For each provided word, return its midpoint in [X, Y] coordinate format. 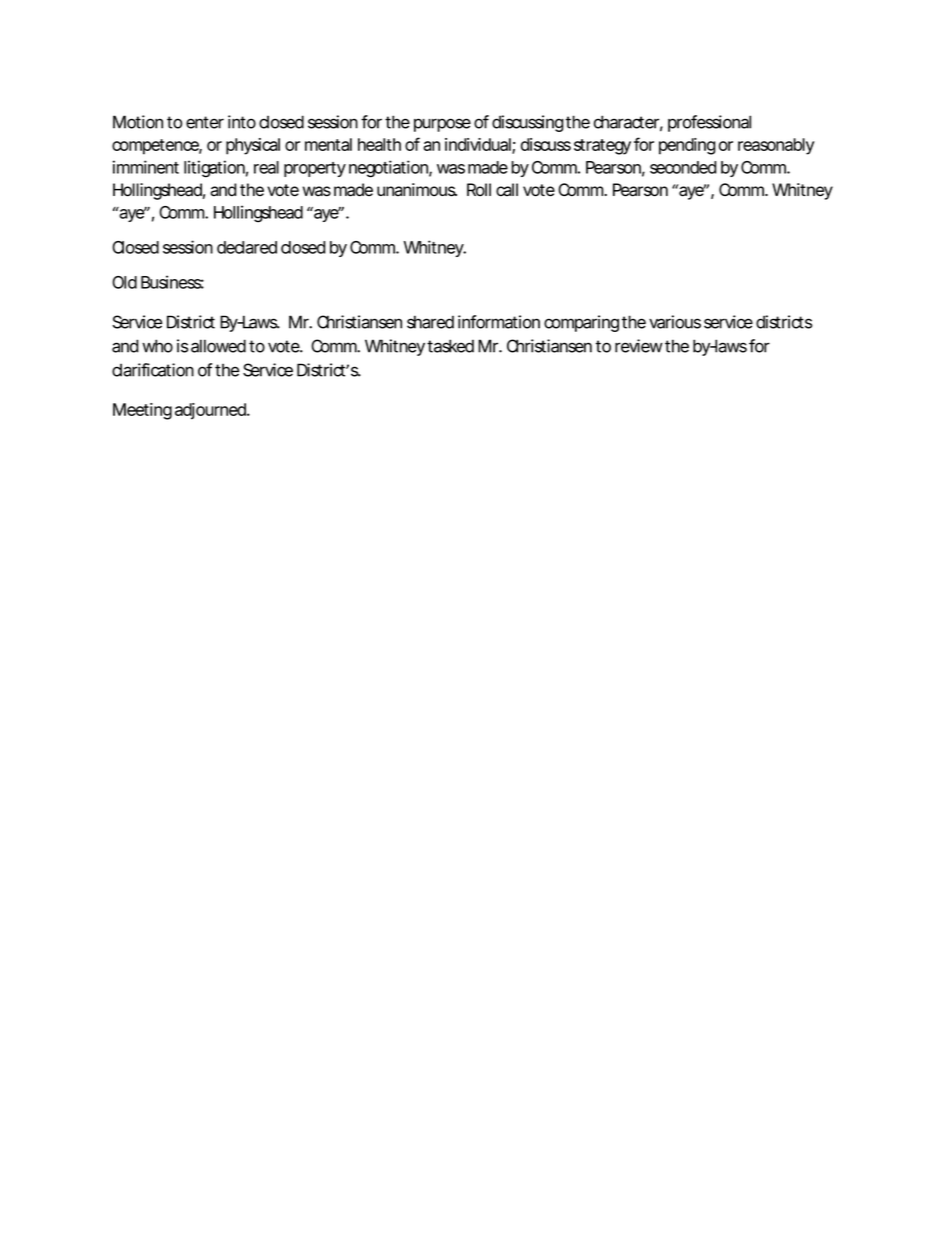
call [507, 190]
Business [172, 282]
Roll [479, 190]
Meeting [142, 411]
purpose [442, 125]
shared [430, 322]
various [675, 322]
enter [205, 122]
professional [709, 123]
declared [247, 247]
